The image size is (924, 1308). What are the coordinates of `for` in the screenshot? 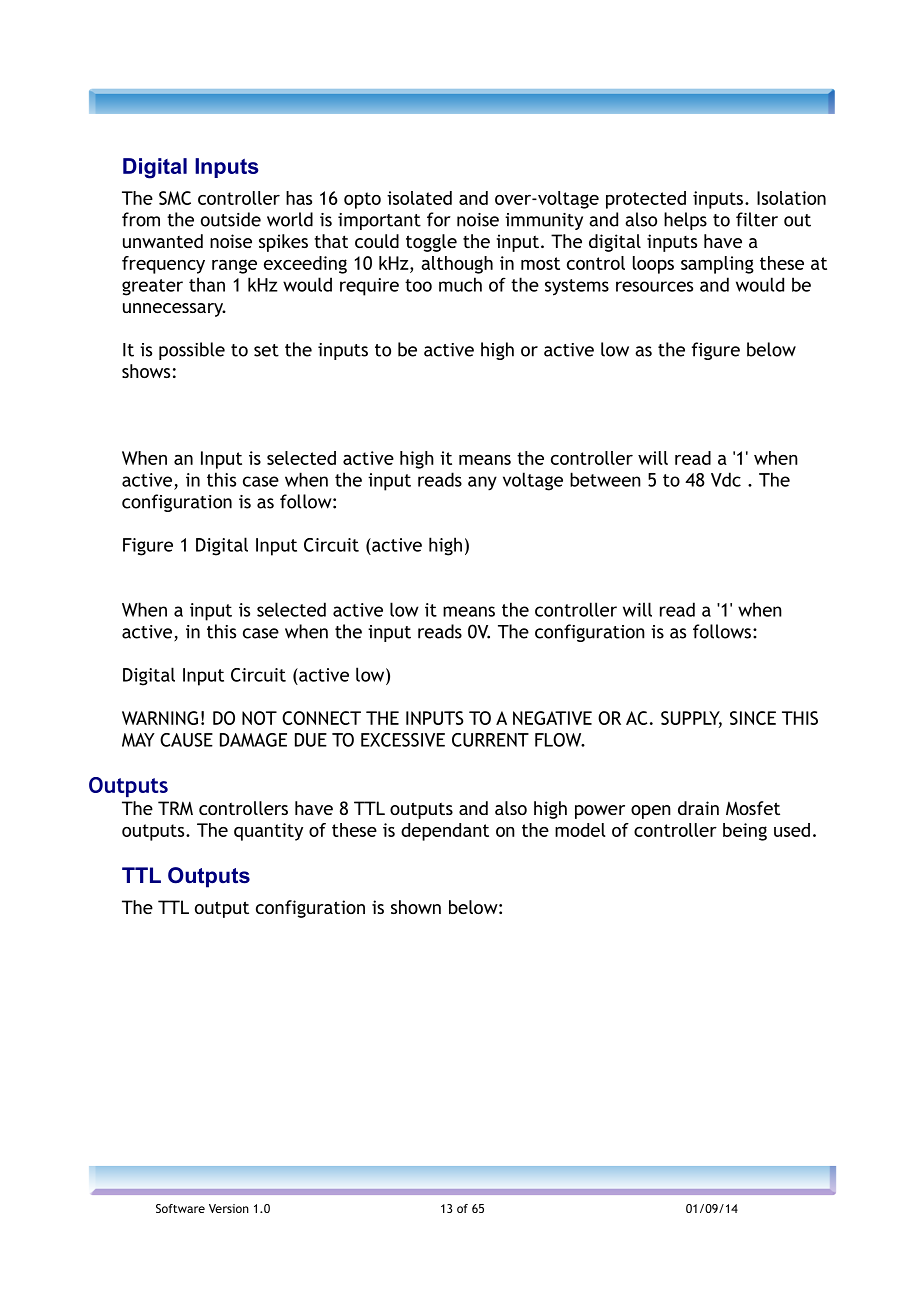 It's located at (439, 219).
